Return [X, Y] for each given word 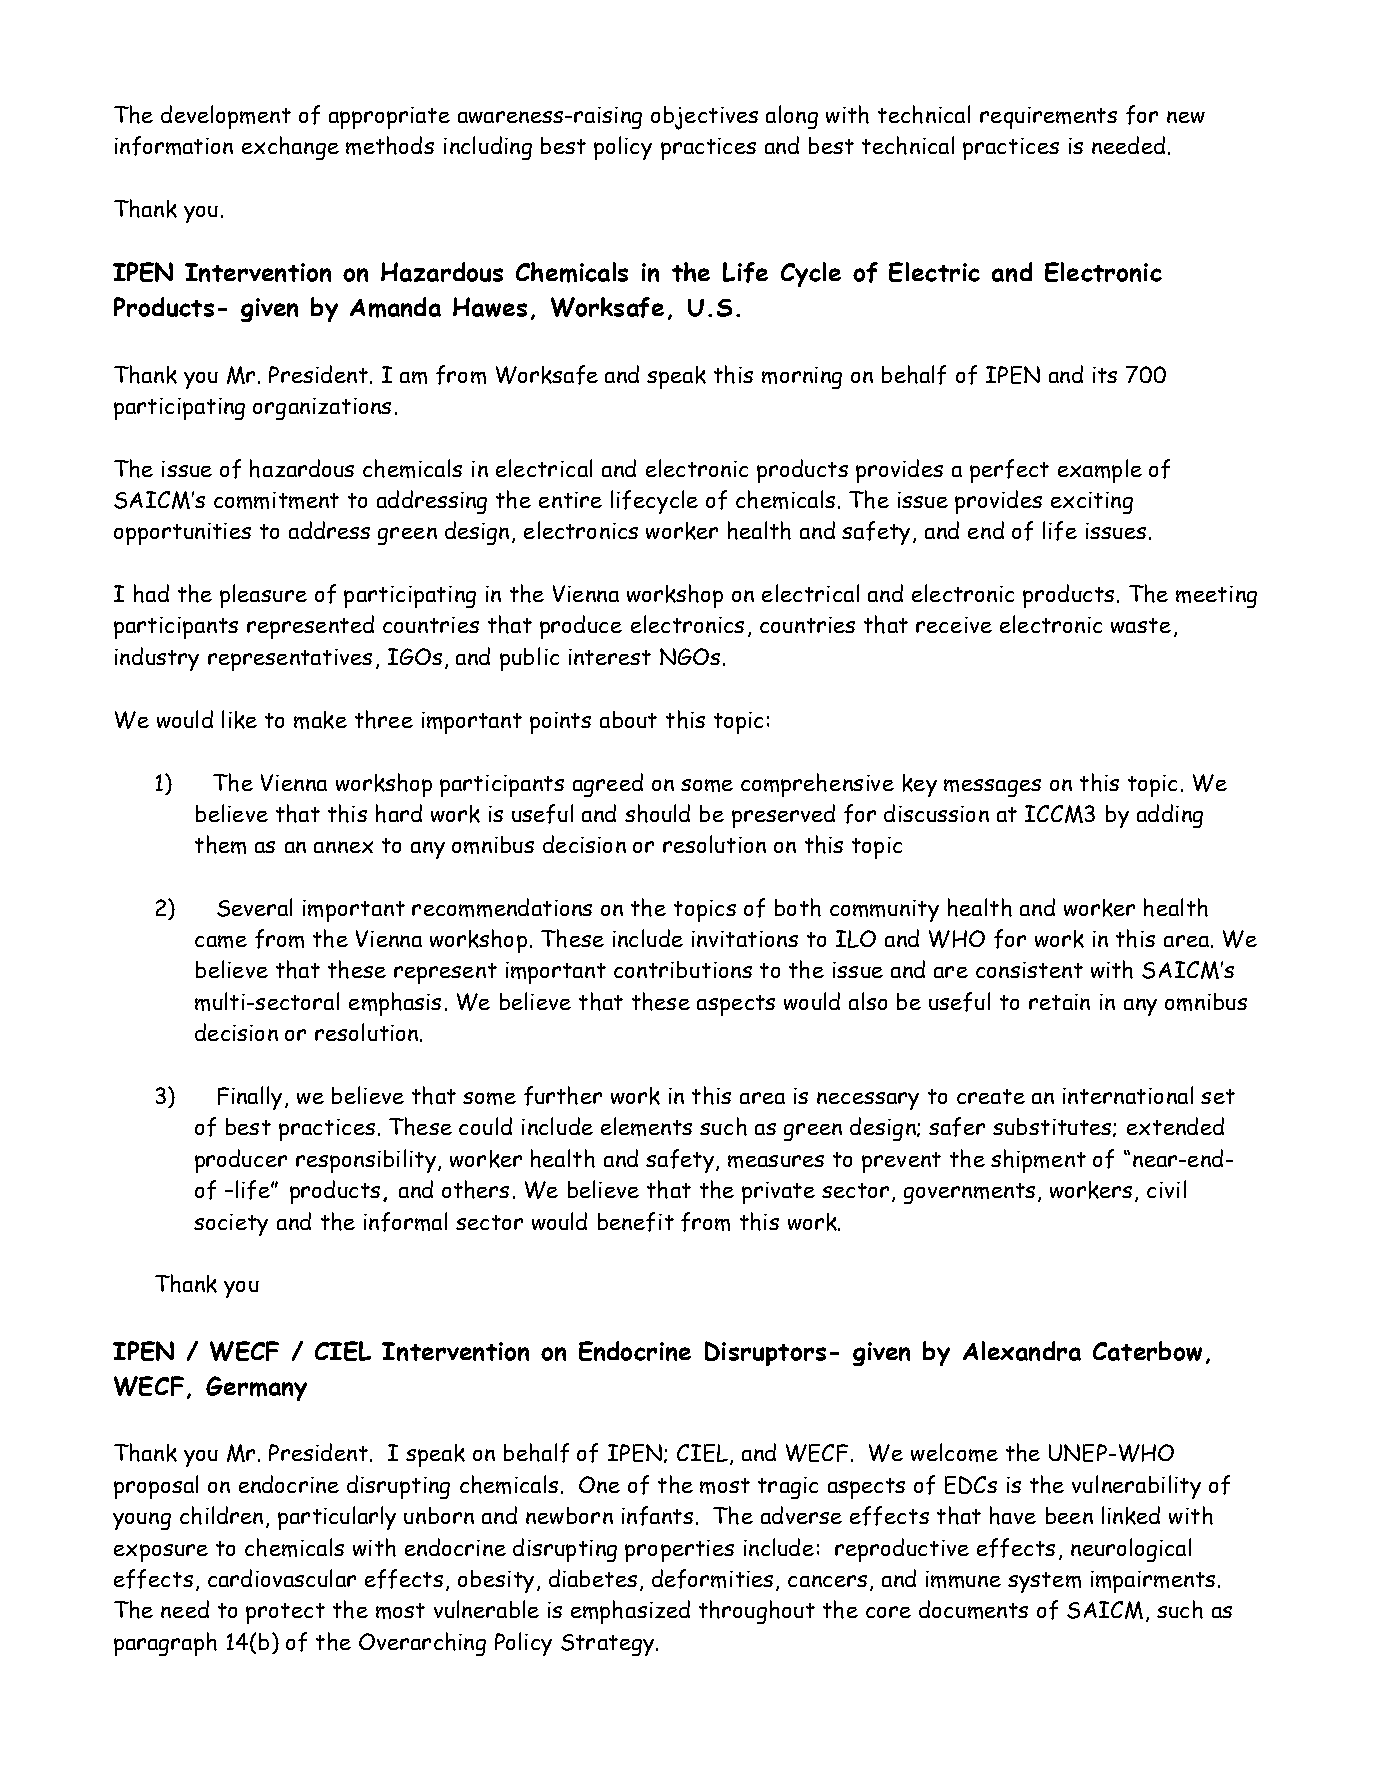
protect [285, 1613]
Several [254, 907]
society [231, 1225]
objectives [704, 118]
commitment [276, 500]
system [1044, 1582]
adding [1170, 816]
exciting [1092, 503]
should [657, 813]
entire [570, 500]
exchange [290, 148]
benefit [636, 1222]
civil [1166, 1189]
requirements [1048, 118]
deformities [712, 1579]
